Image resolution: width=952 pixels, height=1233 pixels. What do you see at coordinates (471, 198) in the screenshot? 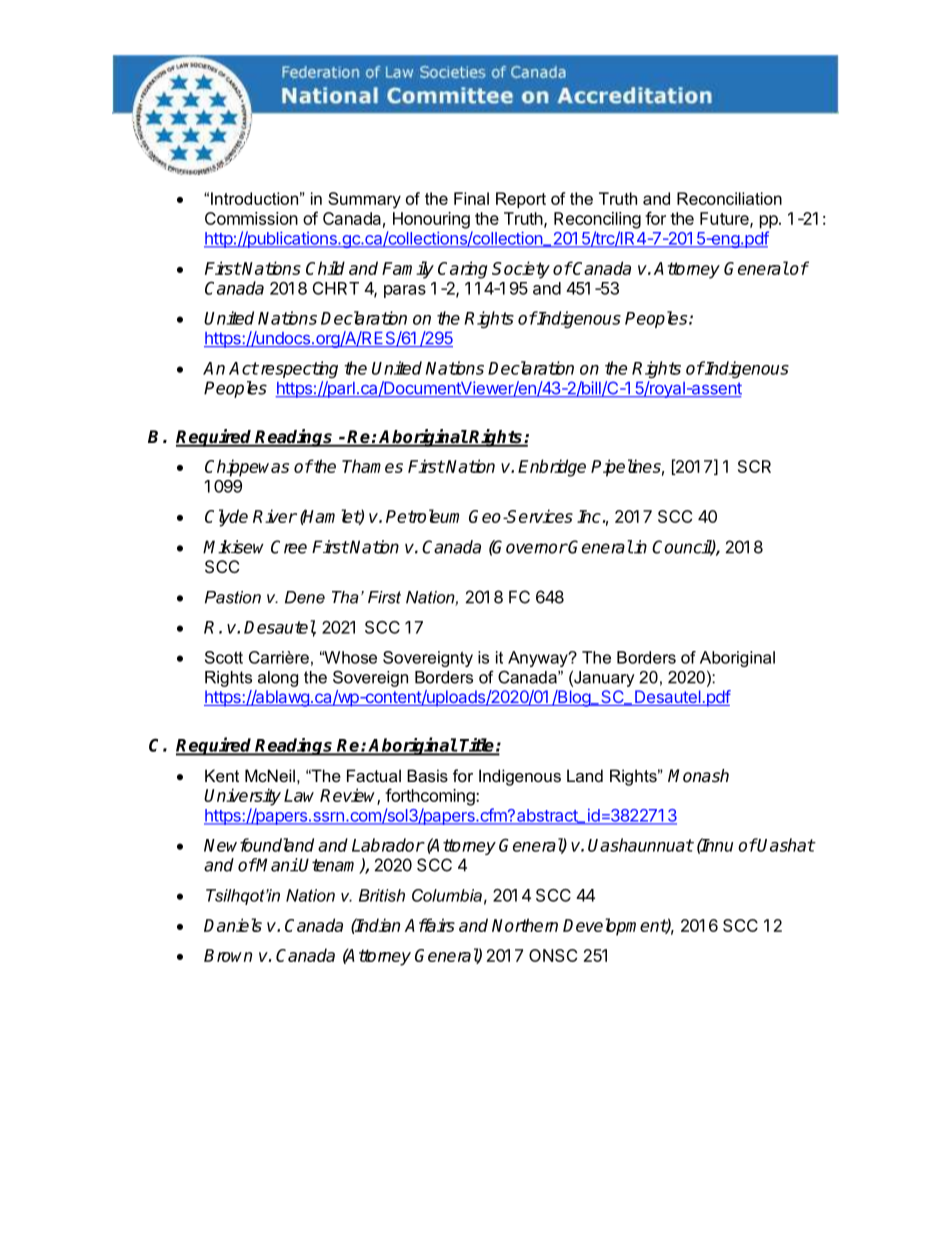
I see `Final` at bounding box center [471, 198].
